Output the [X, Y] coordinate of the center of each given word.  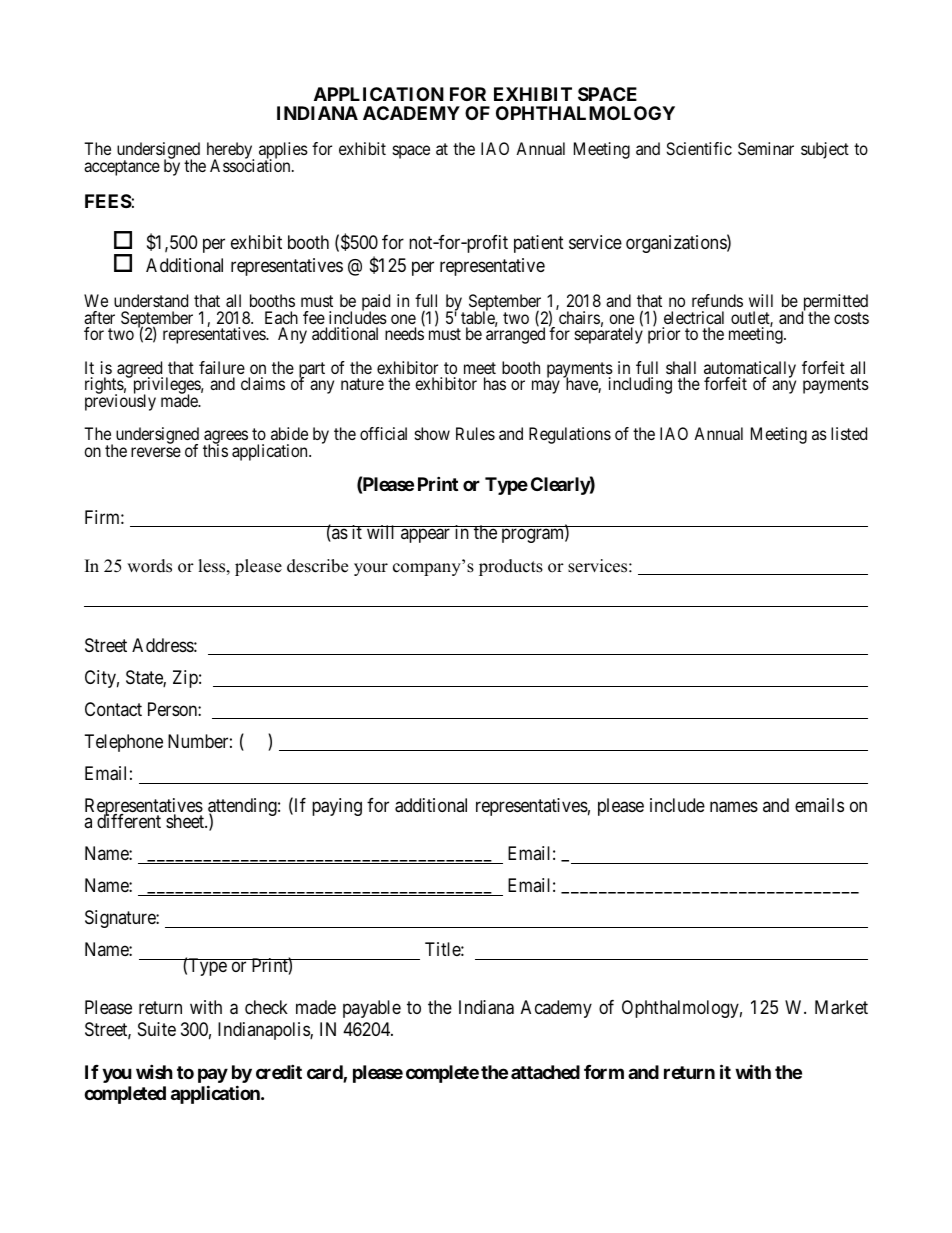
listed [849, 433]
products [511, 567]
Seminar [766, 148]
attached [545, 1072]
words [149, 566]
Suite [157, 1029]
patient [539, 244]
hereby [230, 152]
